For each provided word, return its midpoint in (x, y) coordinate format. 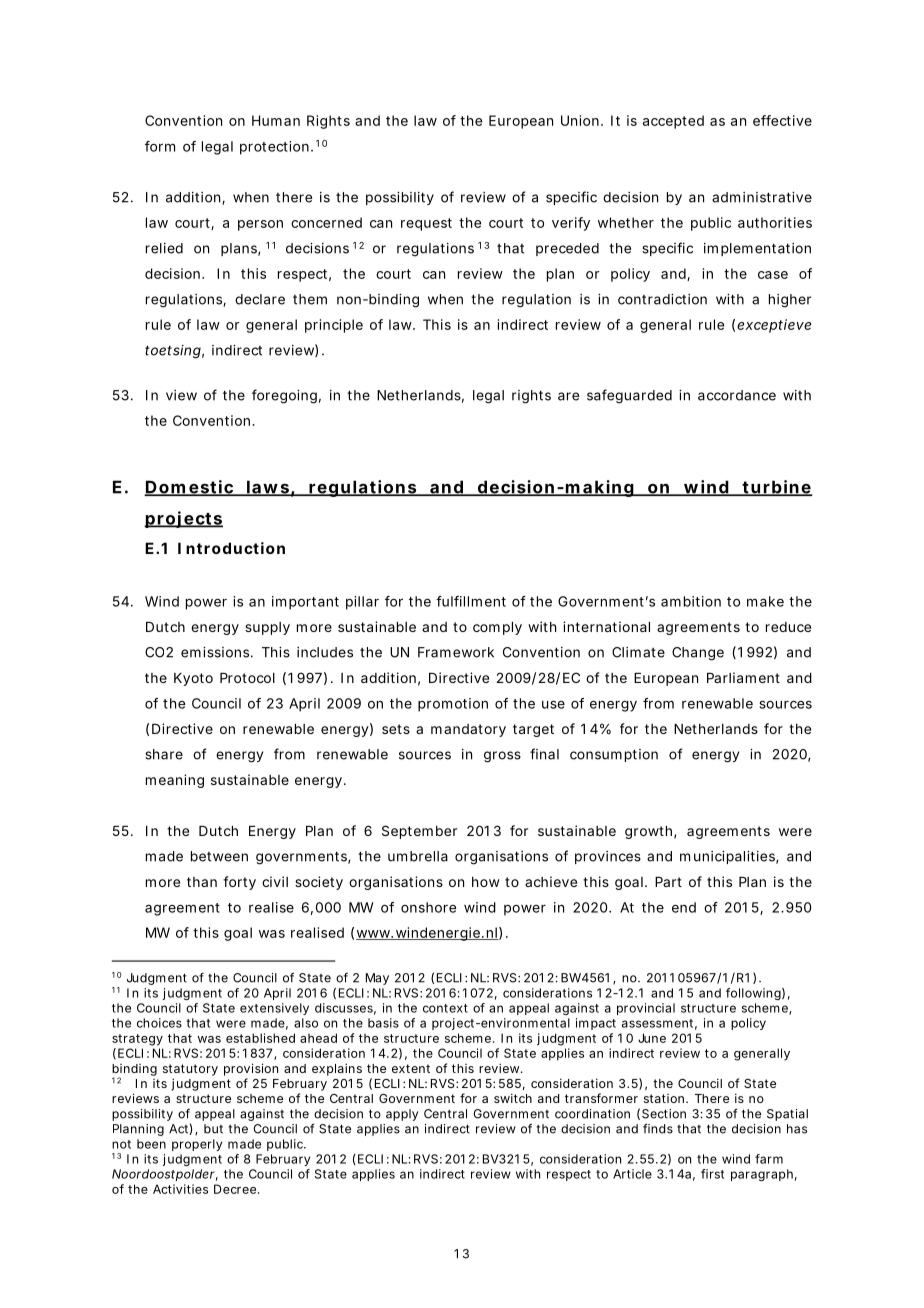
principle (334, 326)
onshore (428, 907)
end (684, 907)
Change (698, 654)
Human (276, 120)
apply (402, 1115)
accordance (737, 395)
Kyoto (193, 679)
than (202, 882)
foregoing (284, 396)
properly (197, 1145)
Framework (456, 652)
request (426, 224)
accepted (673, 122)
